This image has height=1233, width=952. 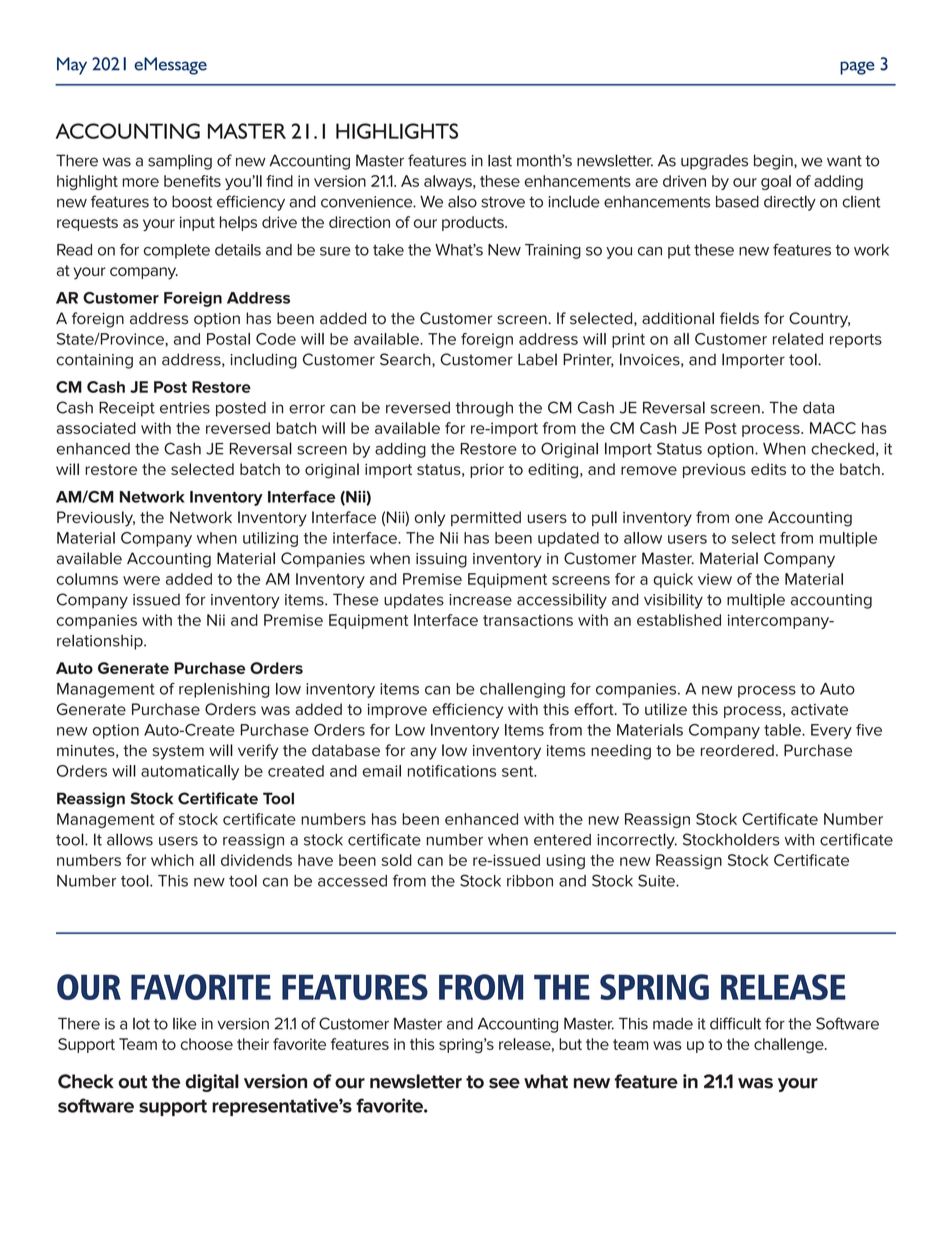 I want to click on sampling, so click(x=180, y=162).
